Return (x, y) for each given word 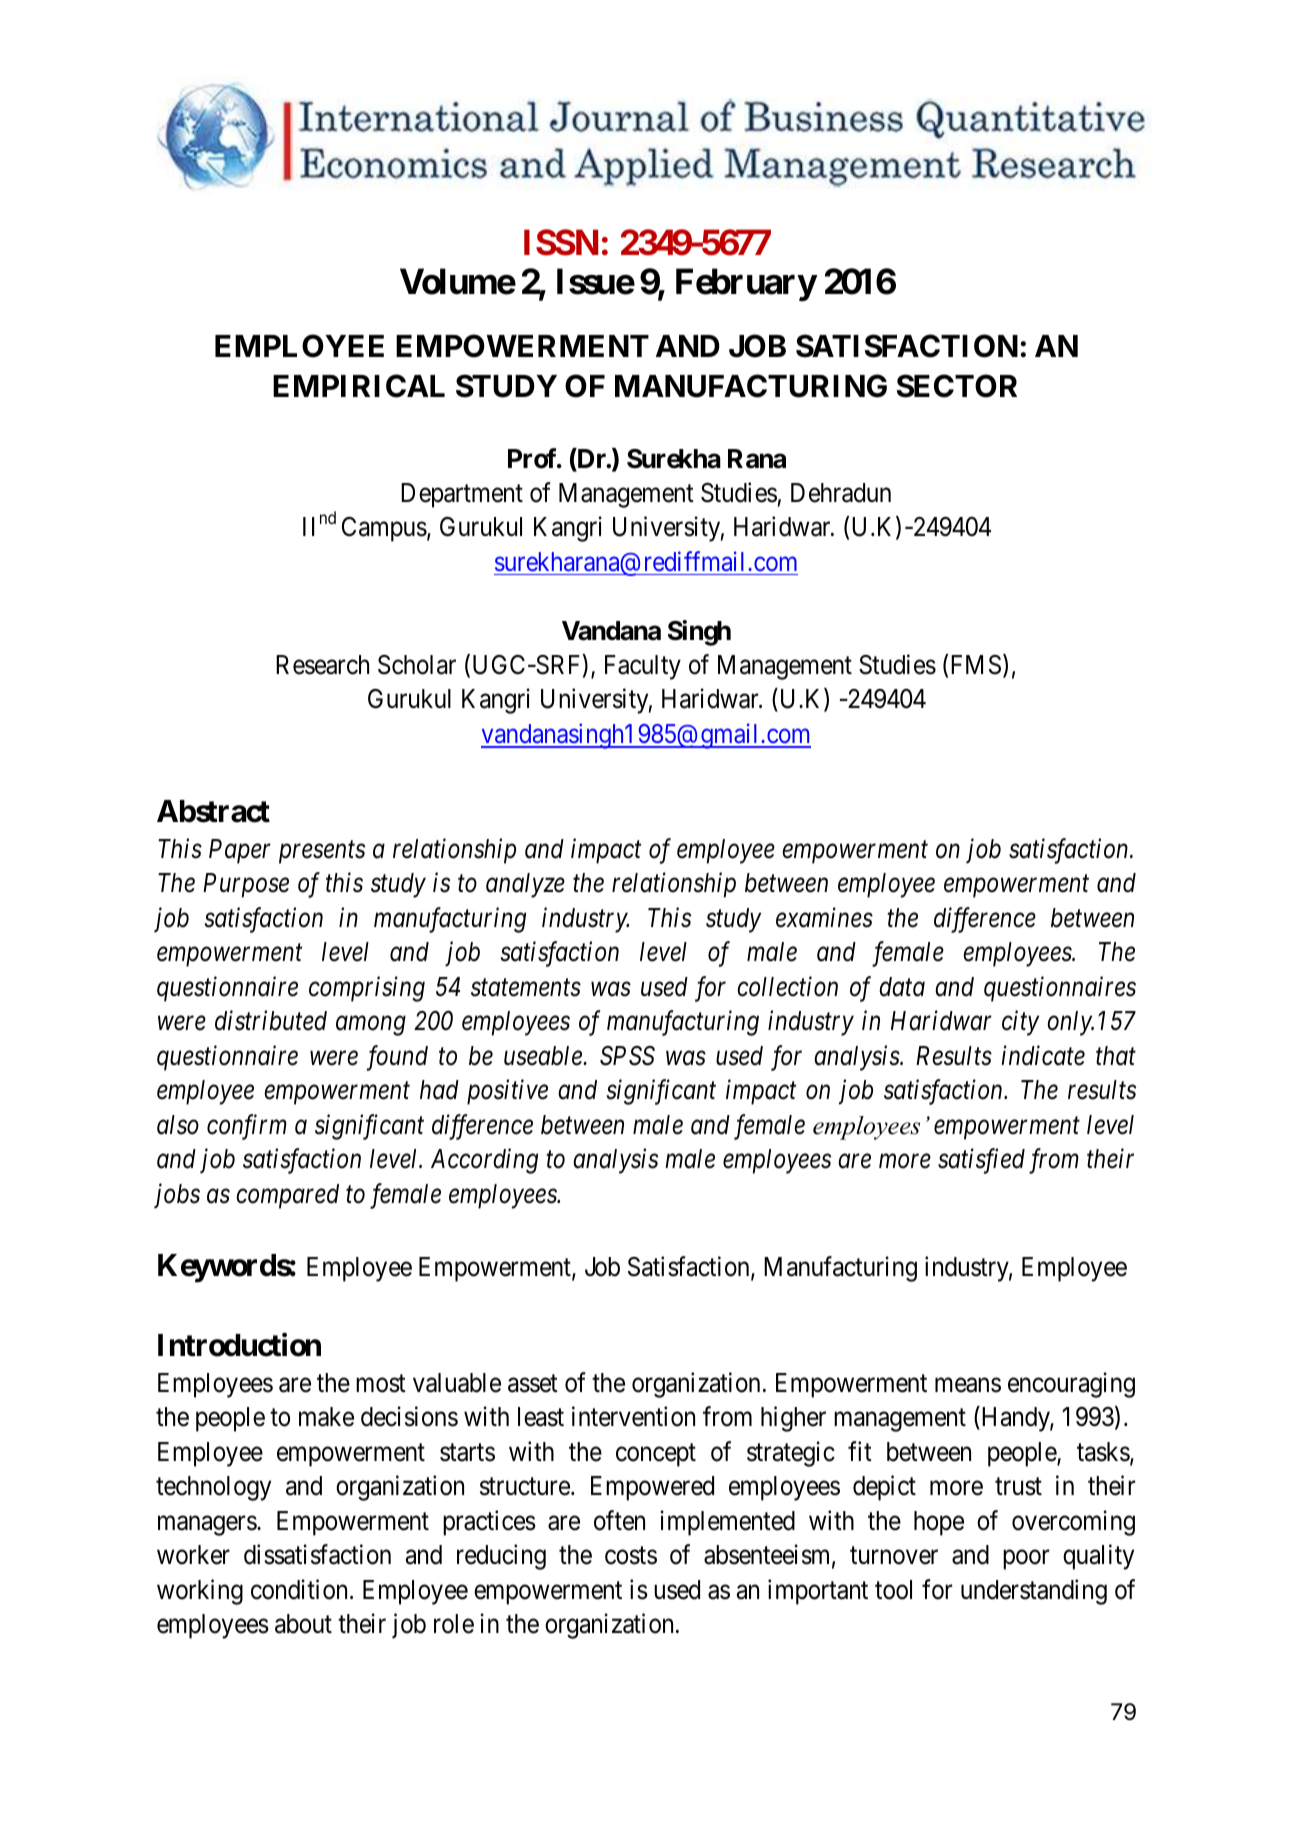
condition (299, 1589)
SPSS (627, 1056)
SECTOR (957, 386)
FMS (976, 665)
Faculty (643, 667)
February (746, 285)
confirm (247, 1127)
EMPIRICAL (359, 386)
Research (322, 665)
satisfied (981, 1161)
